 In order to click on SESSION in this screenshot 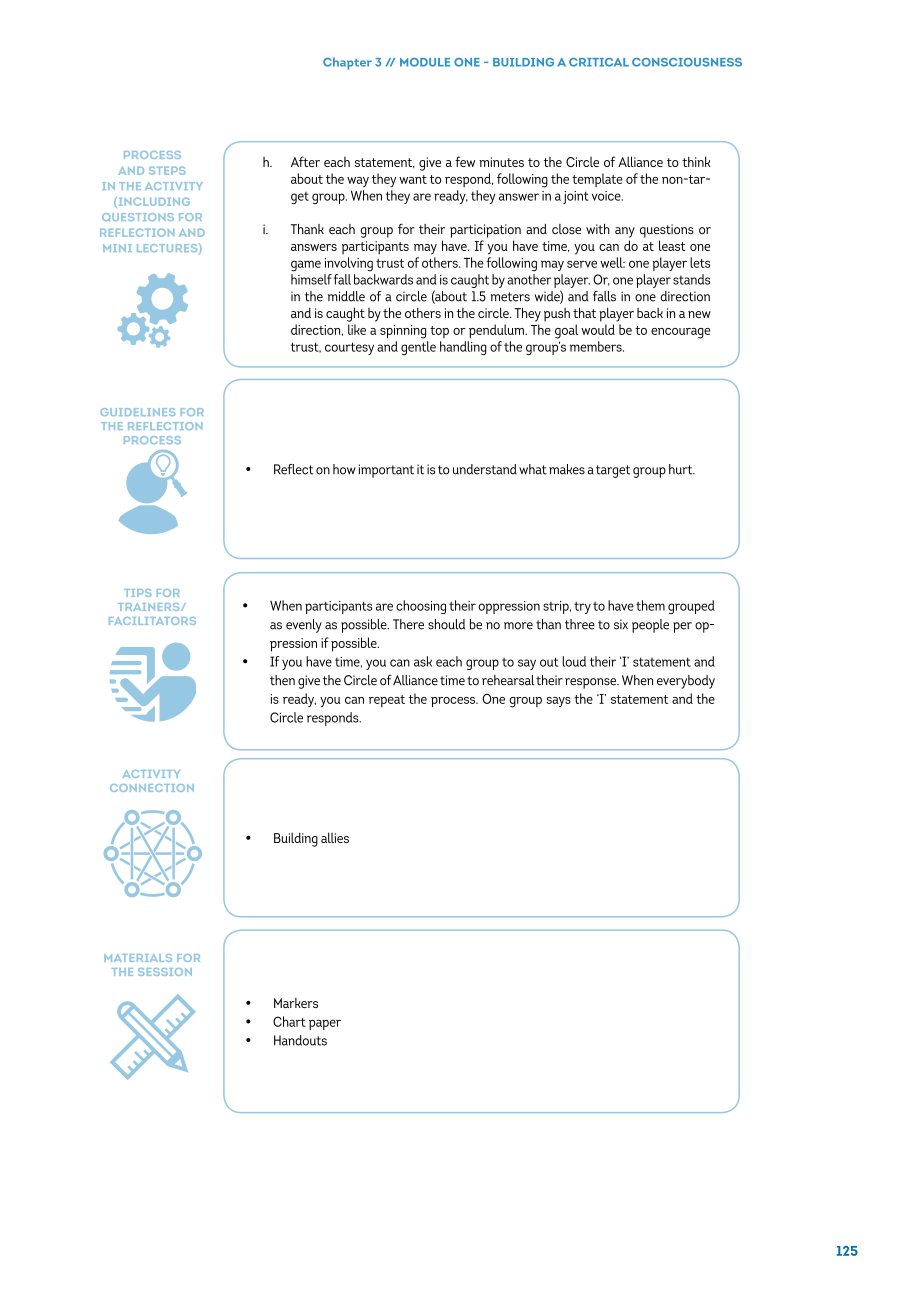, I will do `click(165, 972)`.
